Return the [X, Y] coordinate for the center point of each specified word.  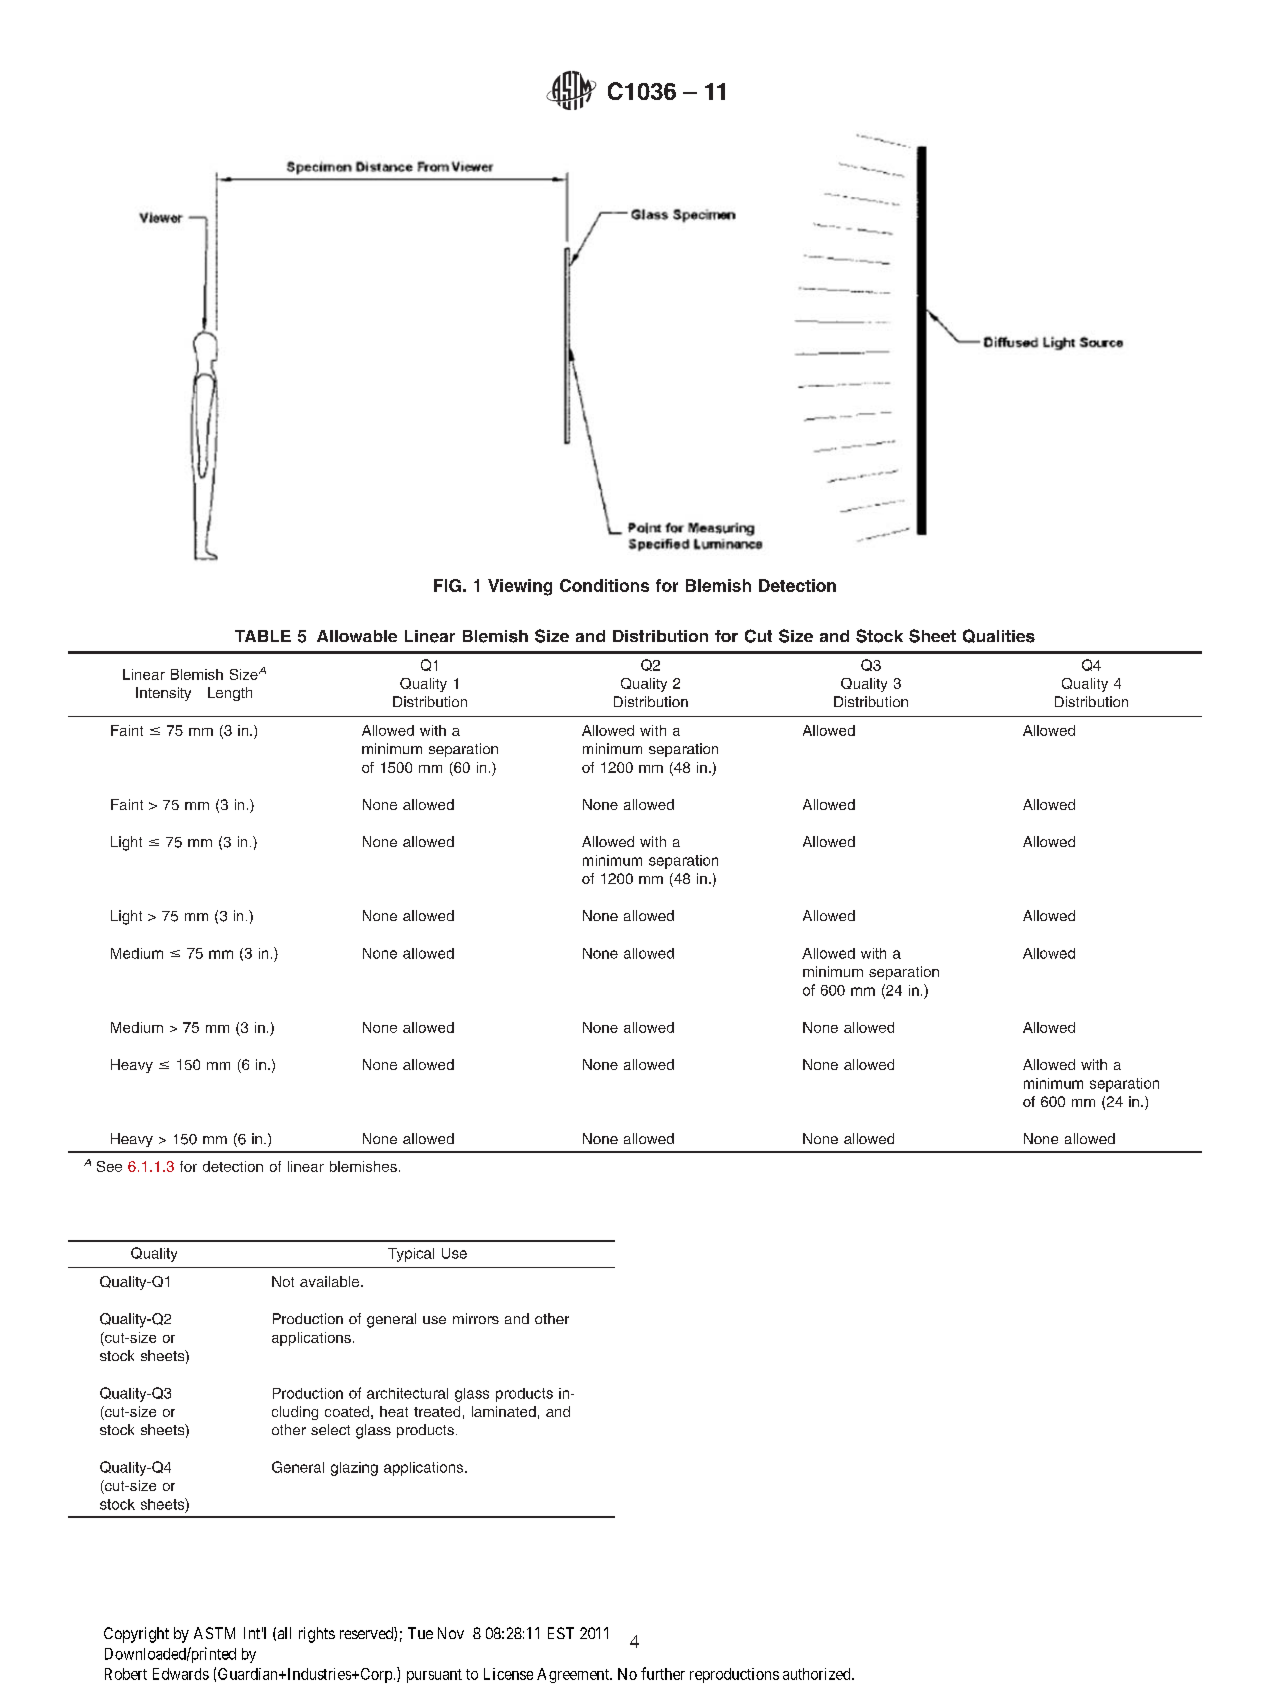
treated [437, 1411]
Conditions [604, 585]
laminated [504, 1411]
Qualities [999, 636]
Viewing [520, 587]
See [109, 1166]
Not [283, 1281]
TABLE [263, 636]
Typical [411, 1255]
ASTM [214, 1633]
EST [561, 1633]
